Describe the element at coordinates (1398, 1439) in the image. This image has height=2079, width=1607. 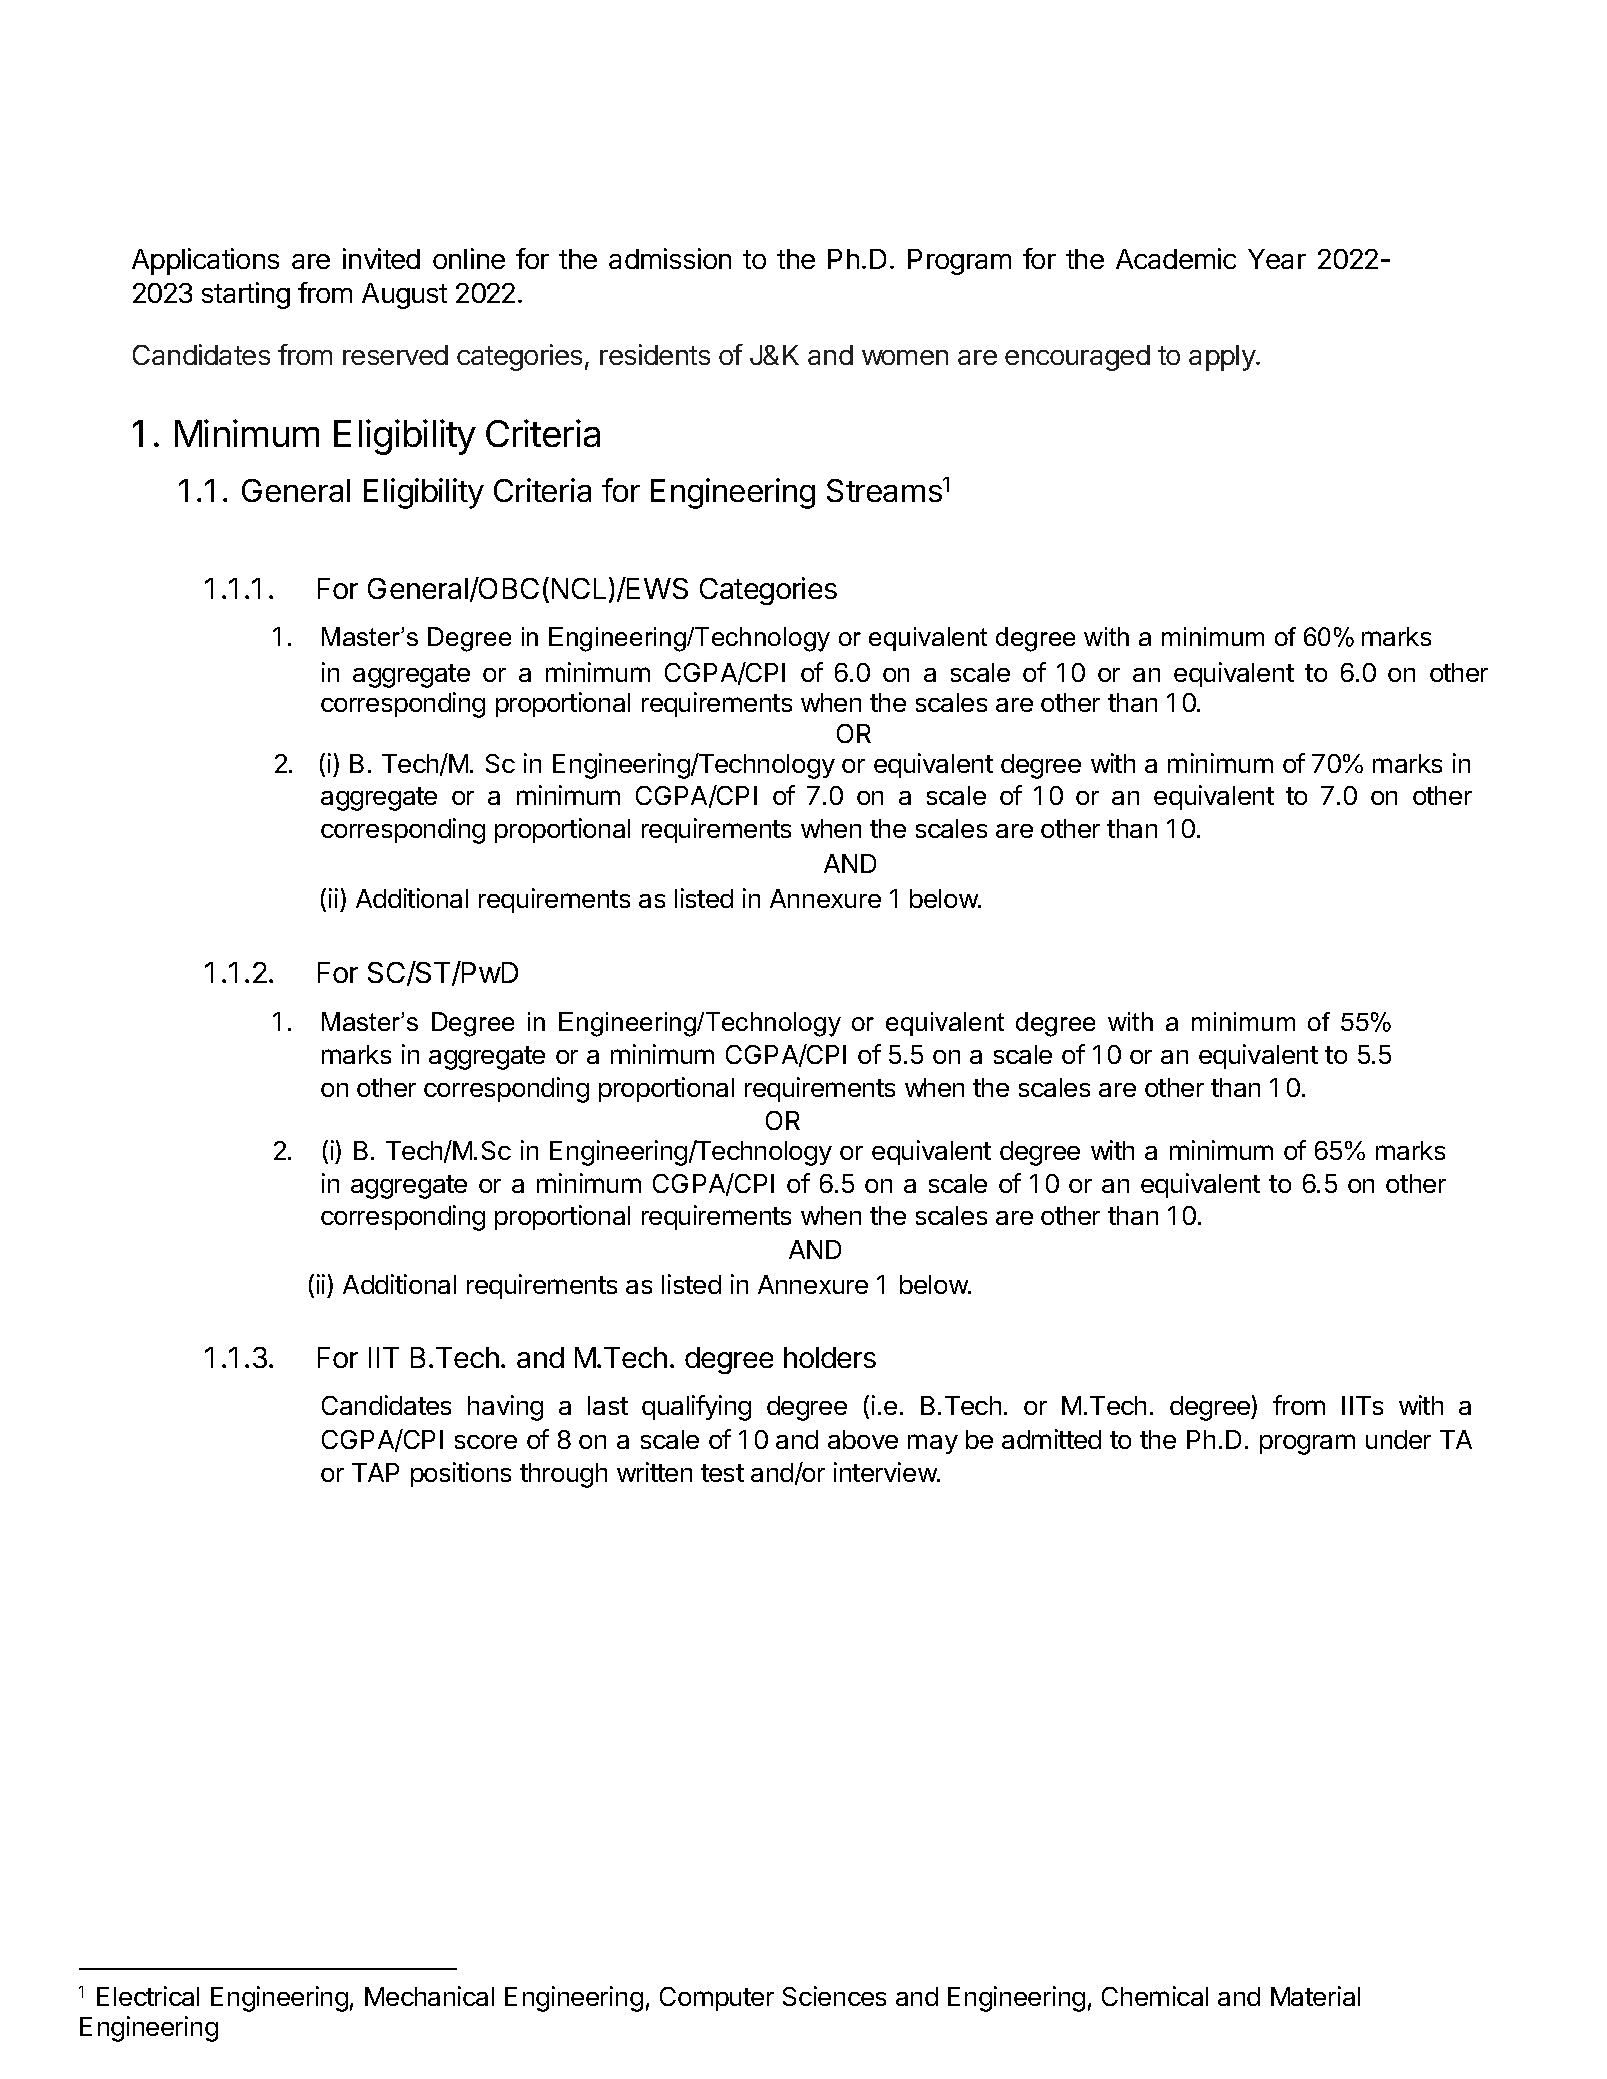
I see `under` at that location.
